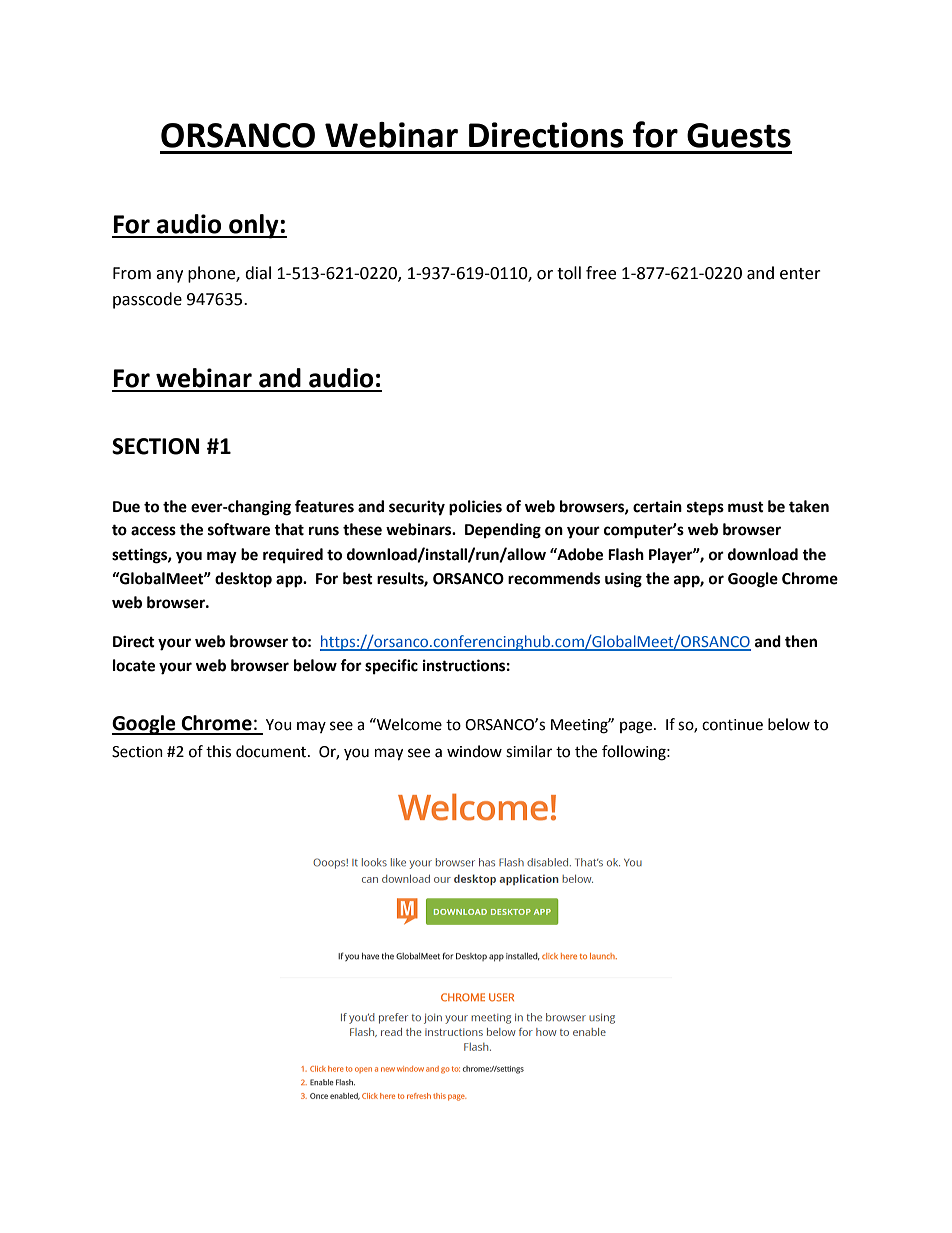 This document has height=1233, width=952. I want to click on desktop, so click(243, 580).
